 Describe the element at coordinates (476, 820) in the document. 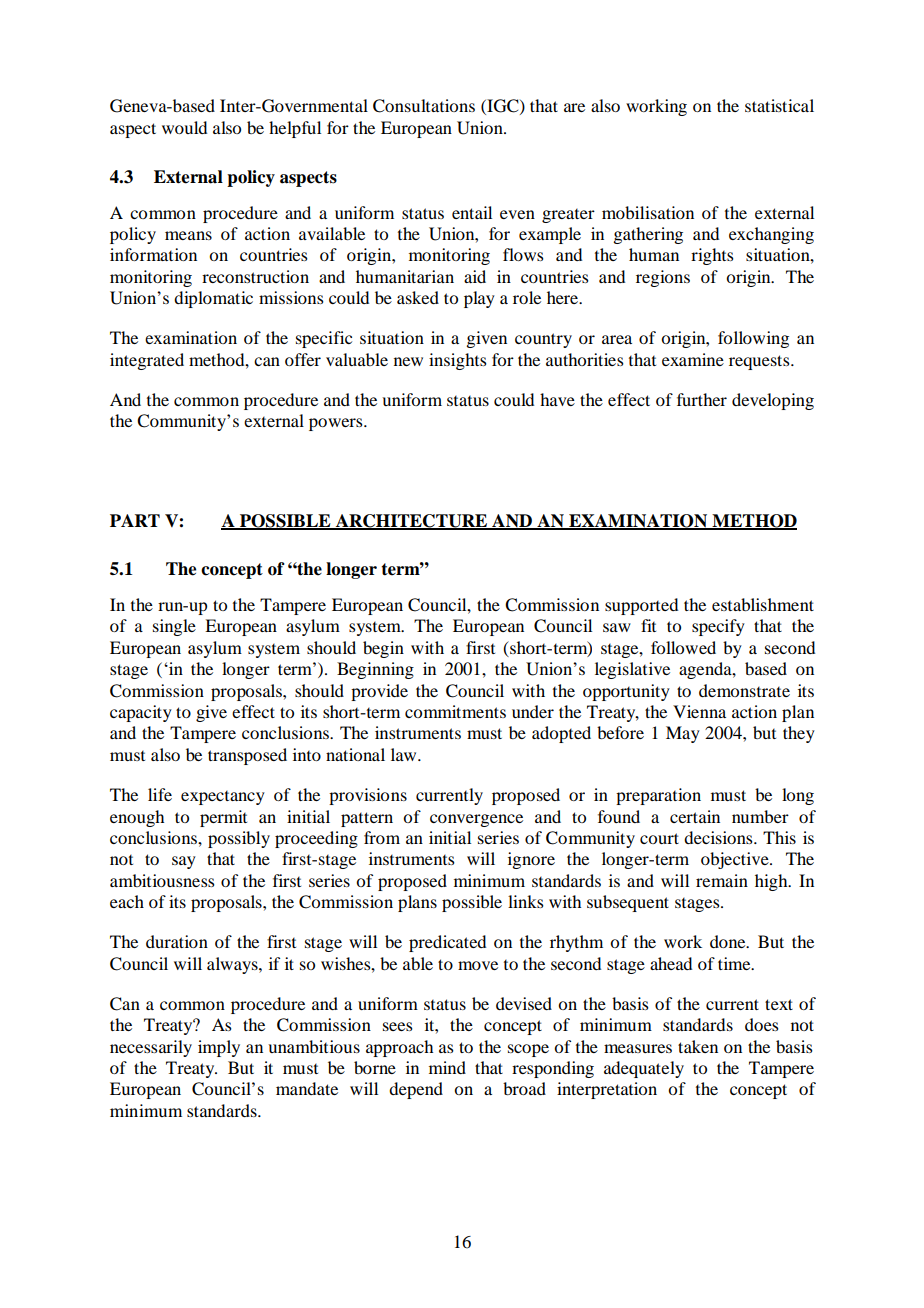

I see `convergence` at that location.
